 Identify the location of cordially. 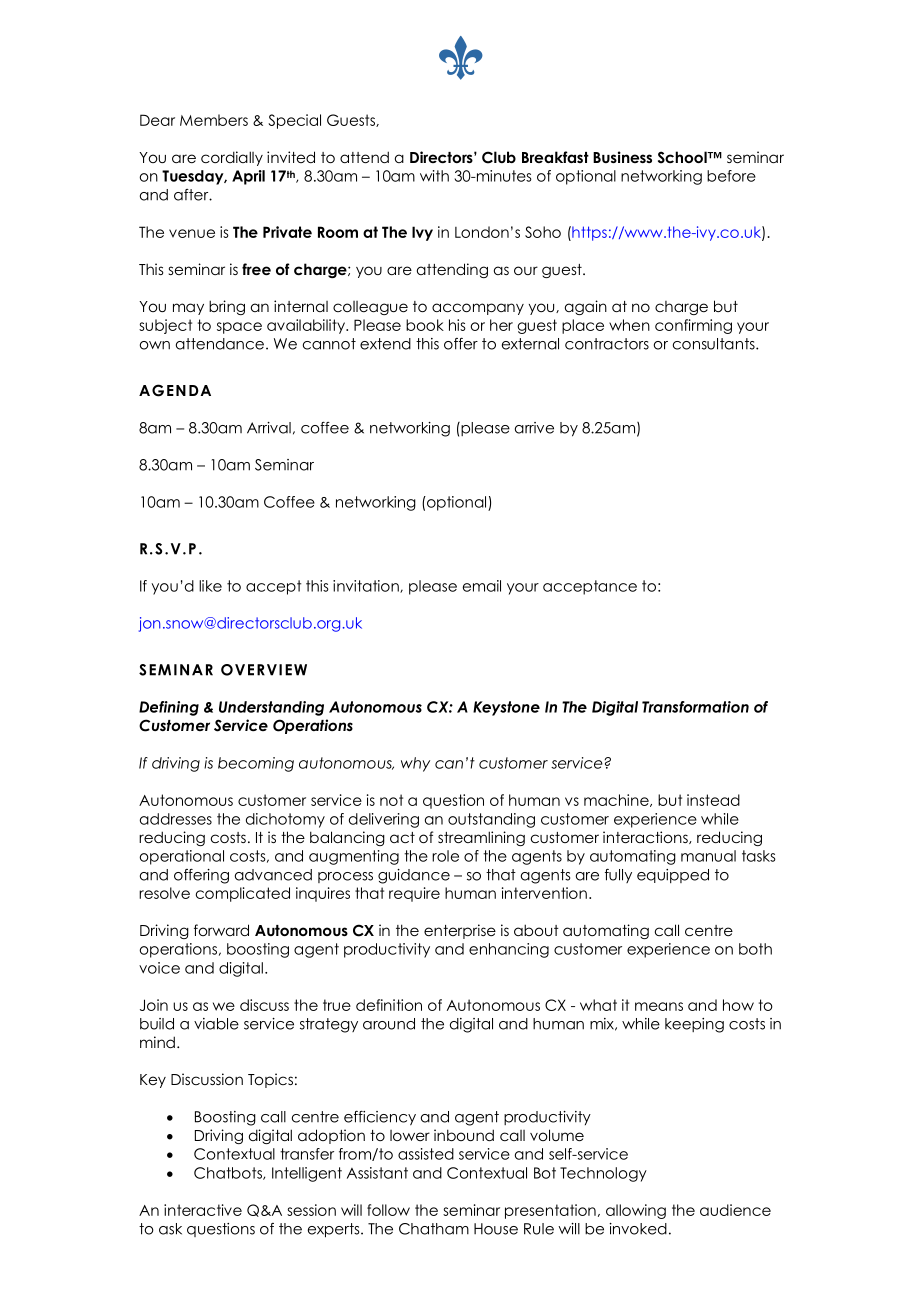
(232, 158).
